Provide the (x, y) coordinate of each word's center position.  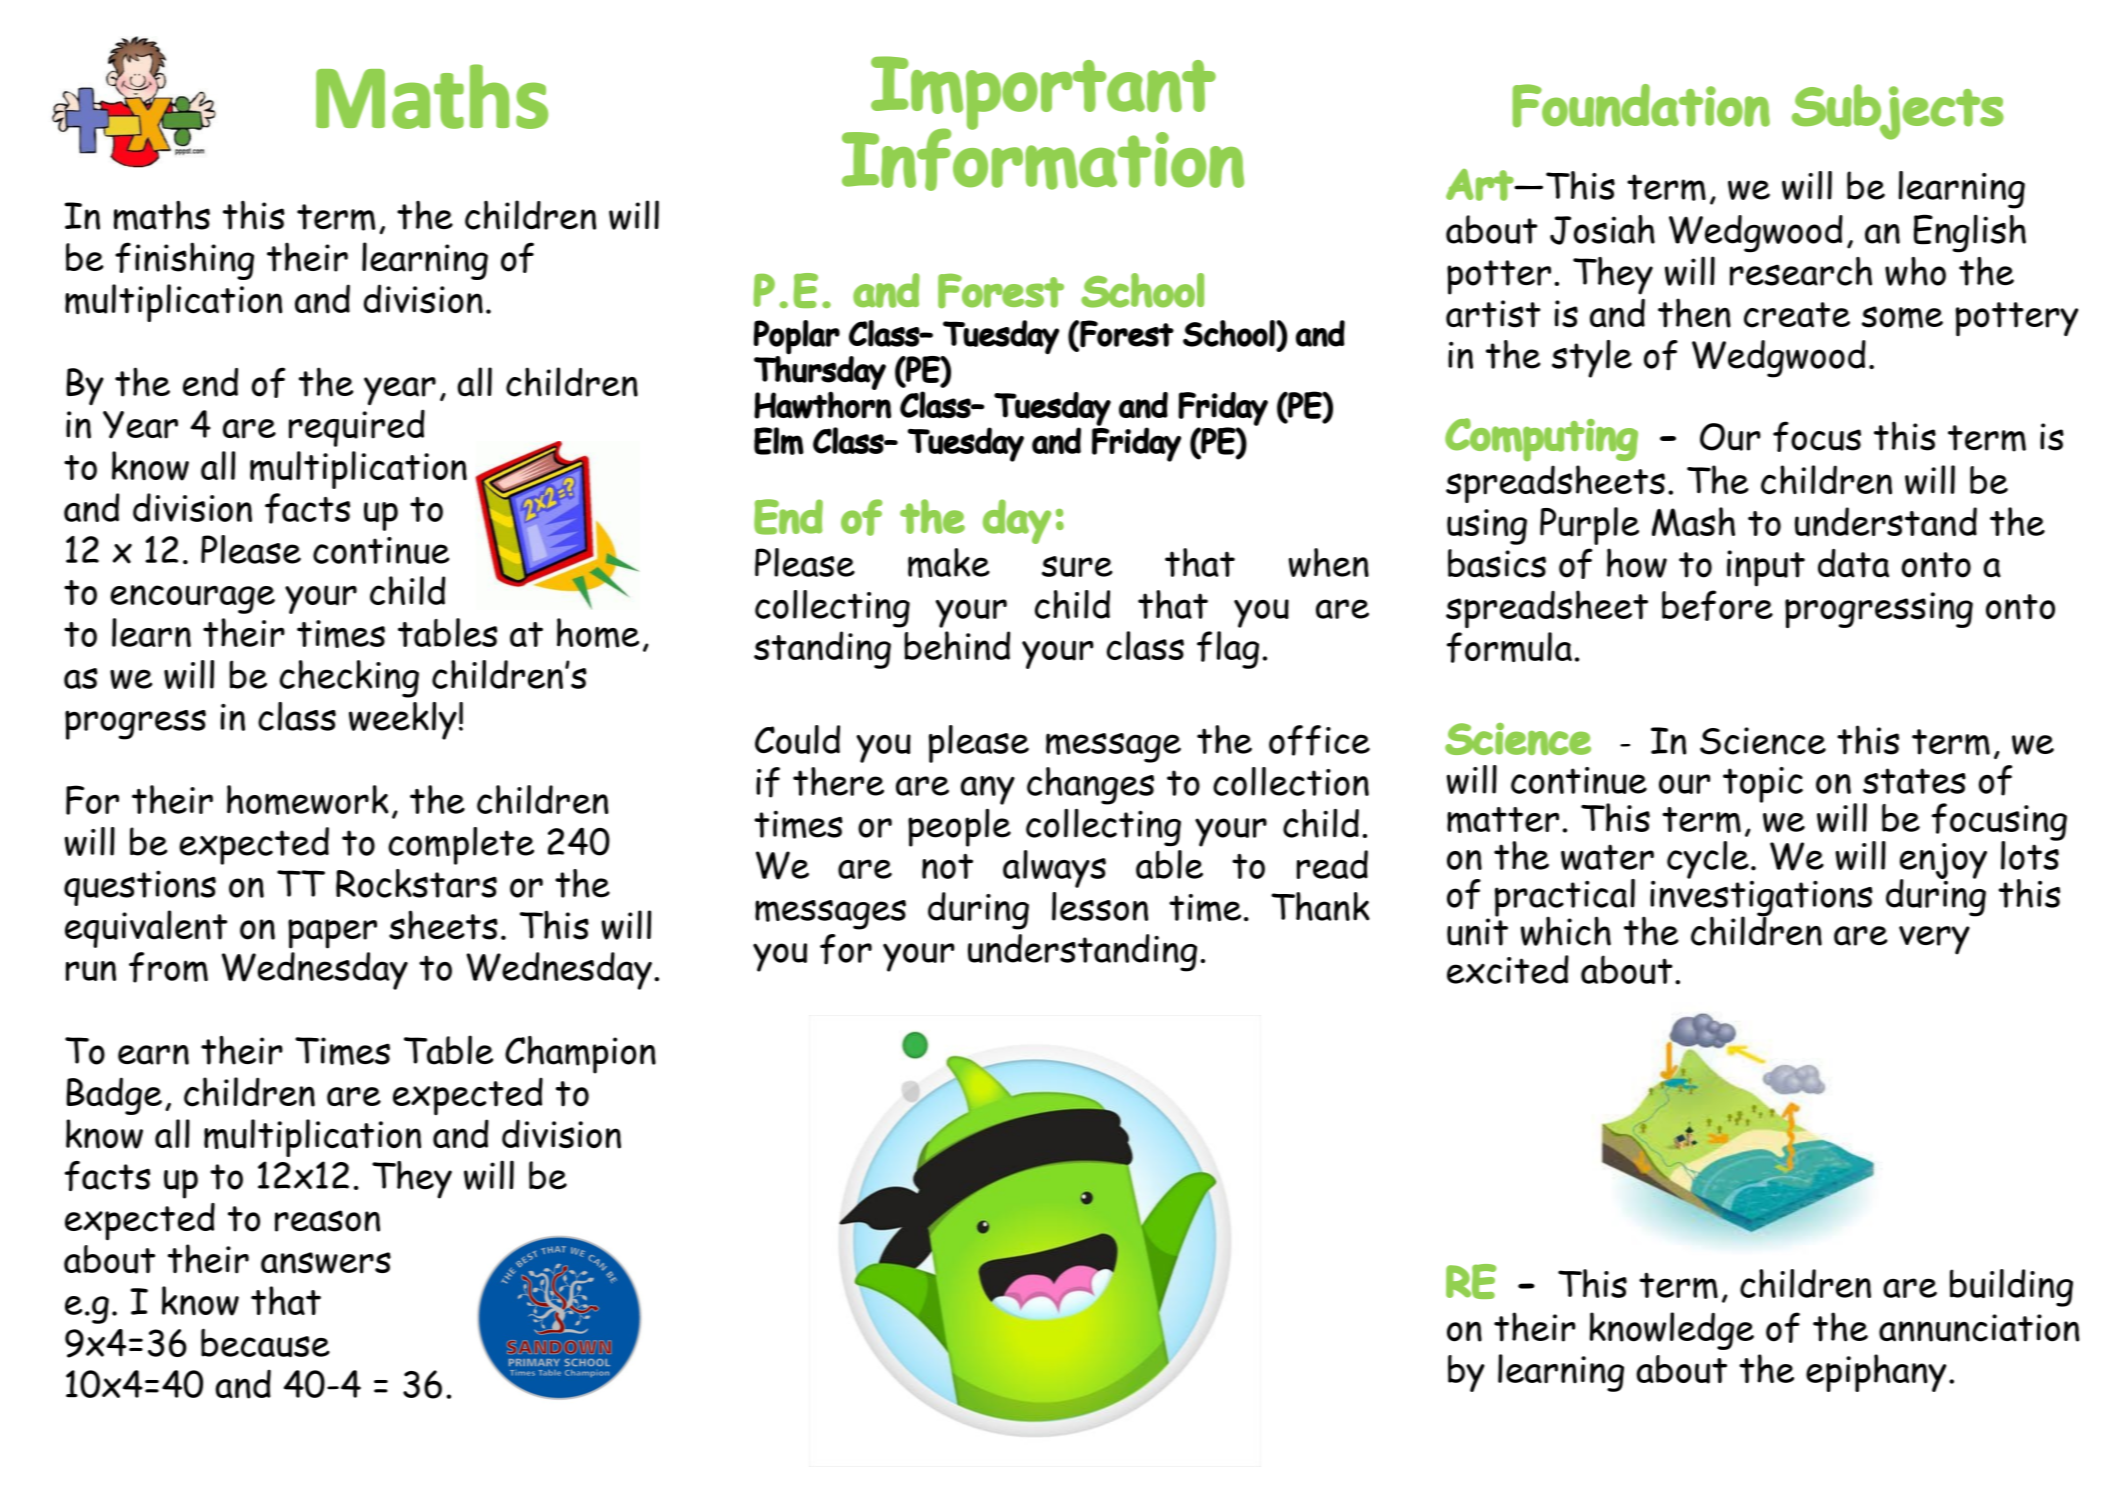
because (265, 1342)
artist (1493, 314)
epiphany (1876, 1373)
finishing (184, 261)
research (1801, 271)
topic (1763, 785)
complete (461, 846)
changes (1090, 786)
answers (326, 1263)
